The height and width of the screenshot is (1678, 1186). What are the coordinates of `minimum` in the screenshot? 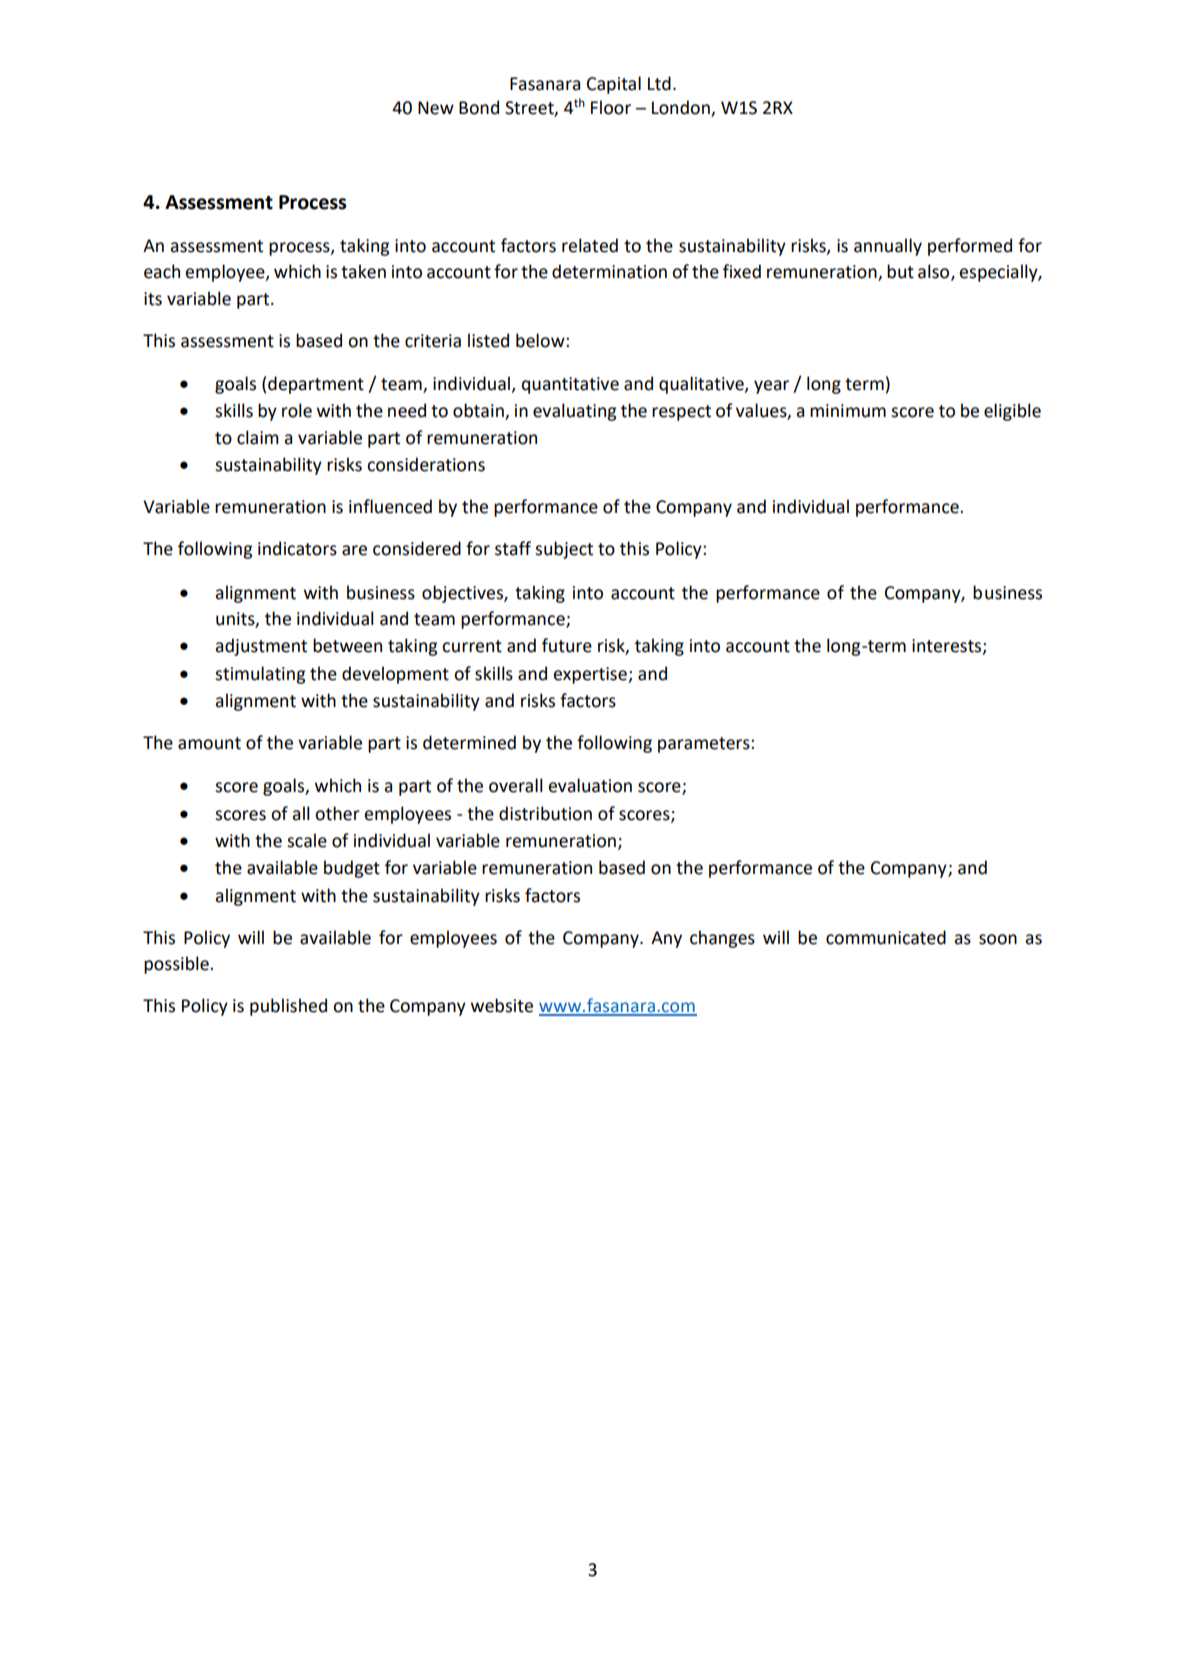 It's located at (848, 411).
